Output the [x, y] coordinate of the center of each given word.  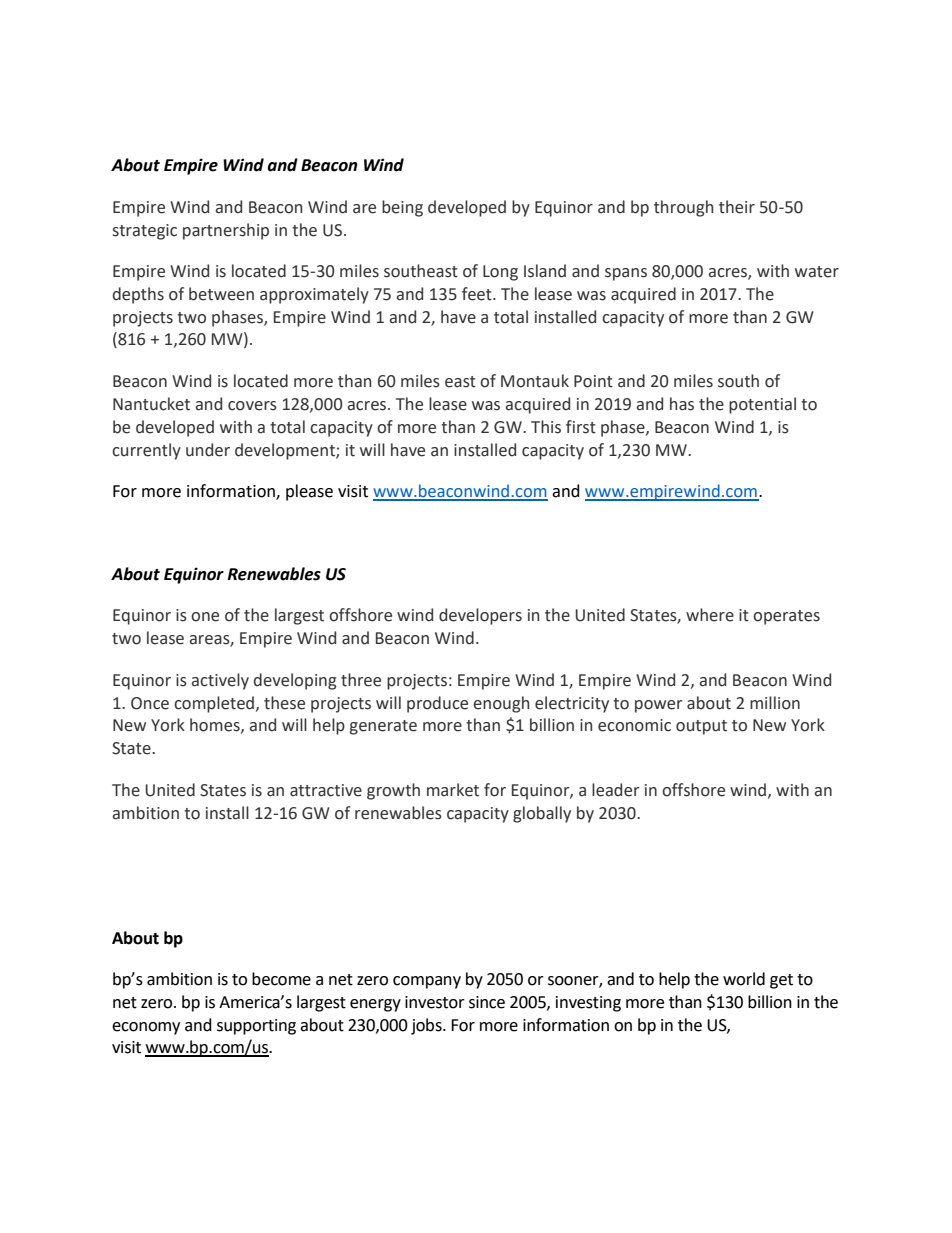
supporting [256, 1027]
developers [480, 616]
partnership [226, 231]
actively [220, 681]
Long [500, 273]
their [737, 207]
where [710, 615]
